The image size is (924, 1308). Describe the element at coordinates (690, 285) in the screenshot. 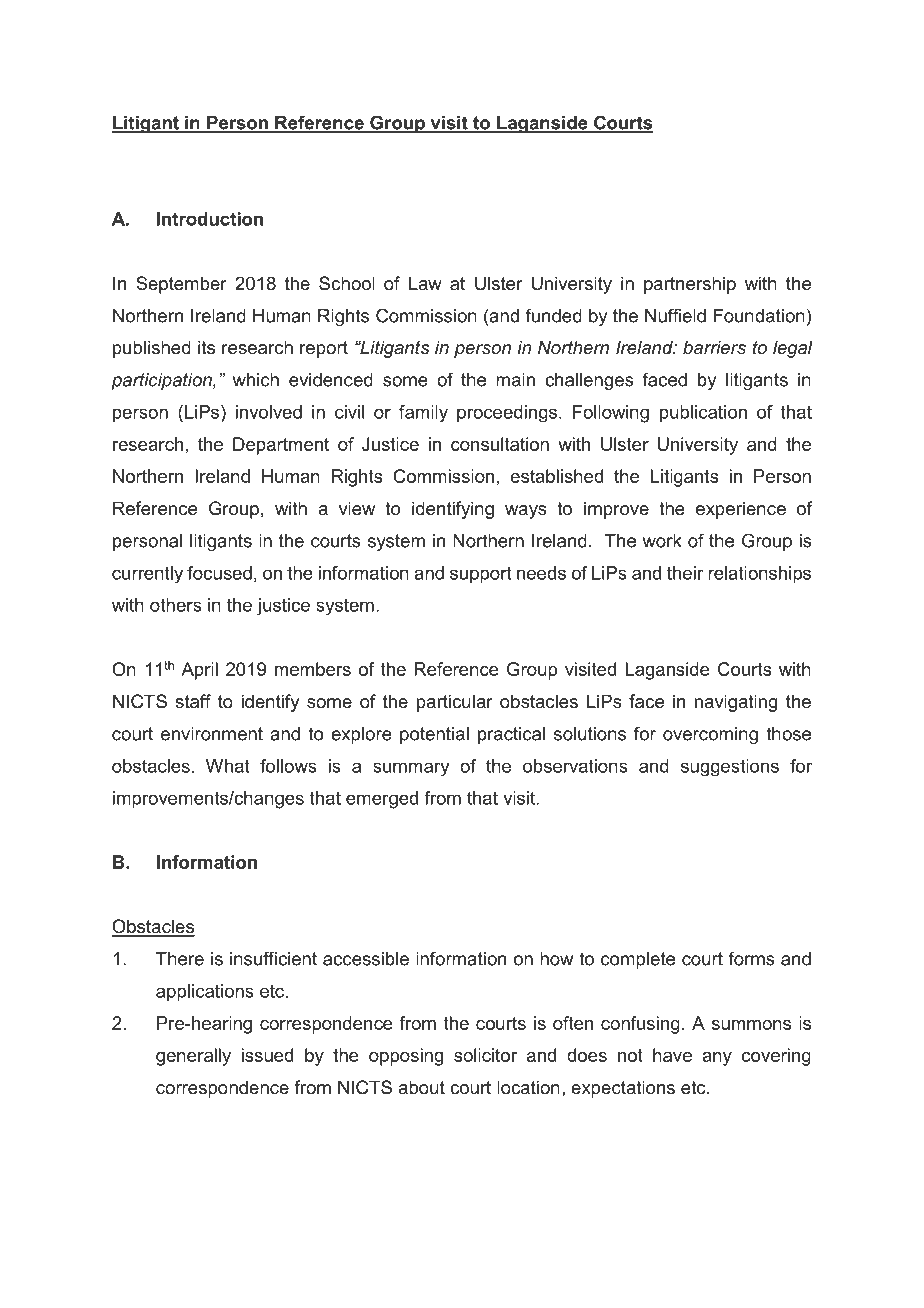

I see `partnership` at that location.
